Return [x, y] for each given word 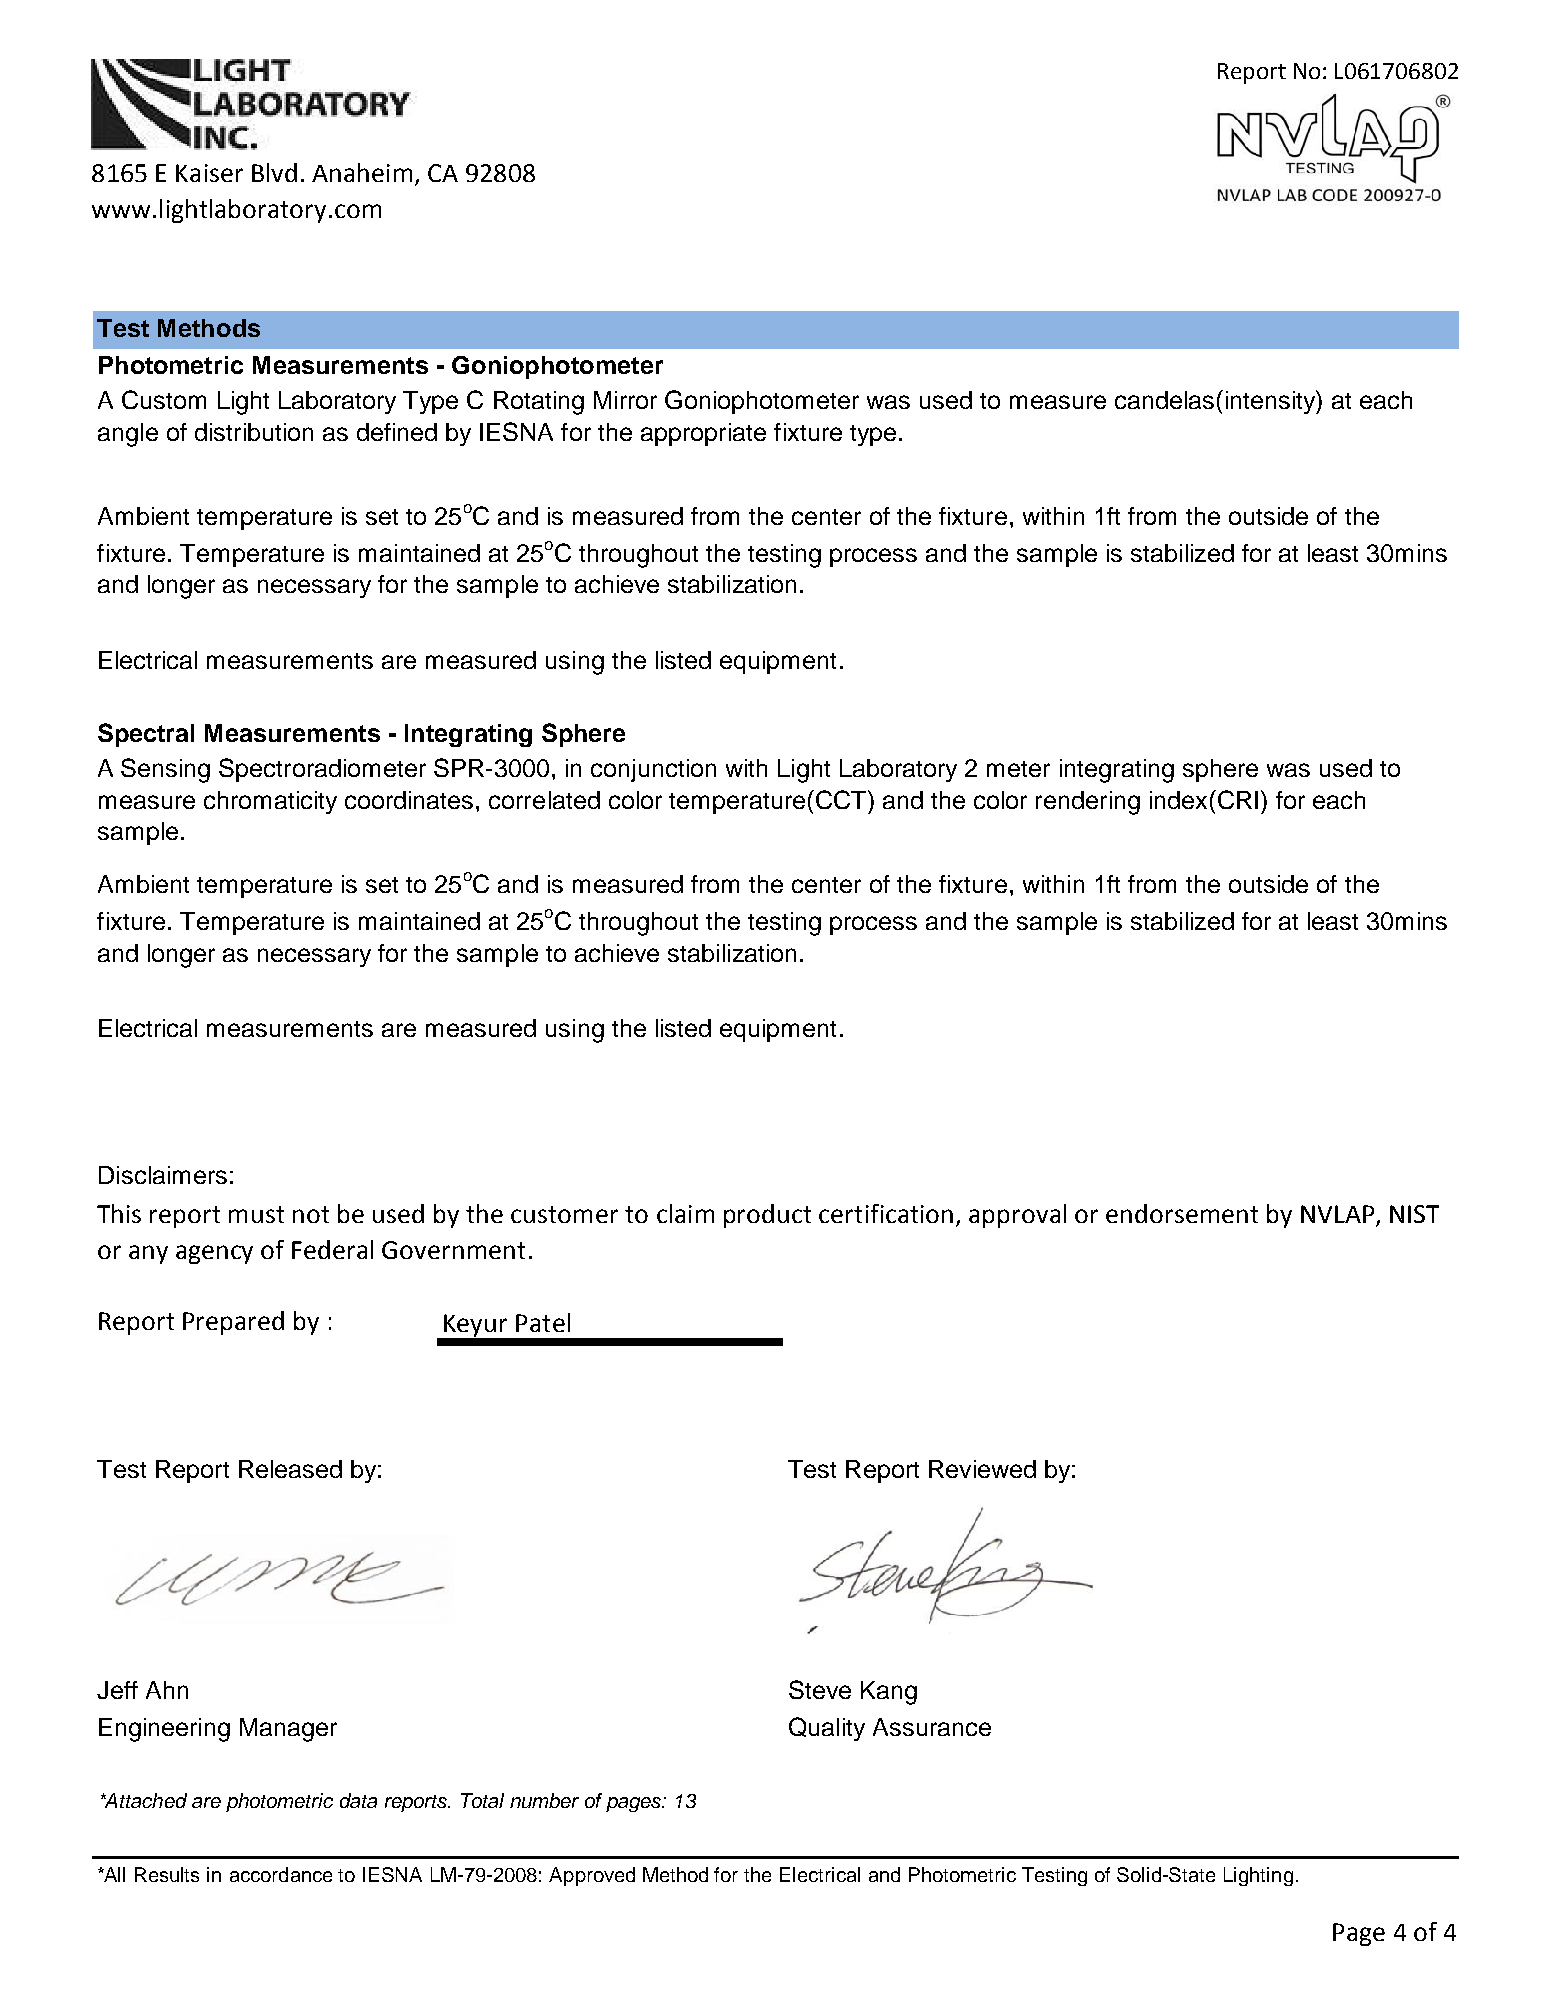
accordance [281, 1874]
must [256, 1214]
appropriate [703, 434]
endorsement [1182, 1213]
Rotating [539, 403]
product [767, 1216]
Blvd [274, 172]
